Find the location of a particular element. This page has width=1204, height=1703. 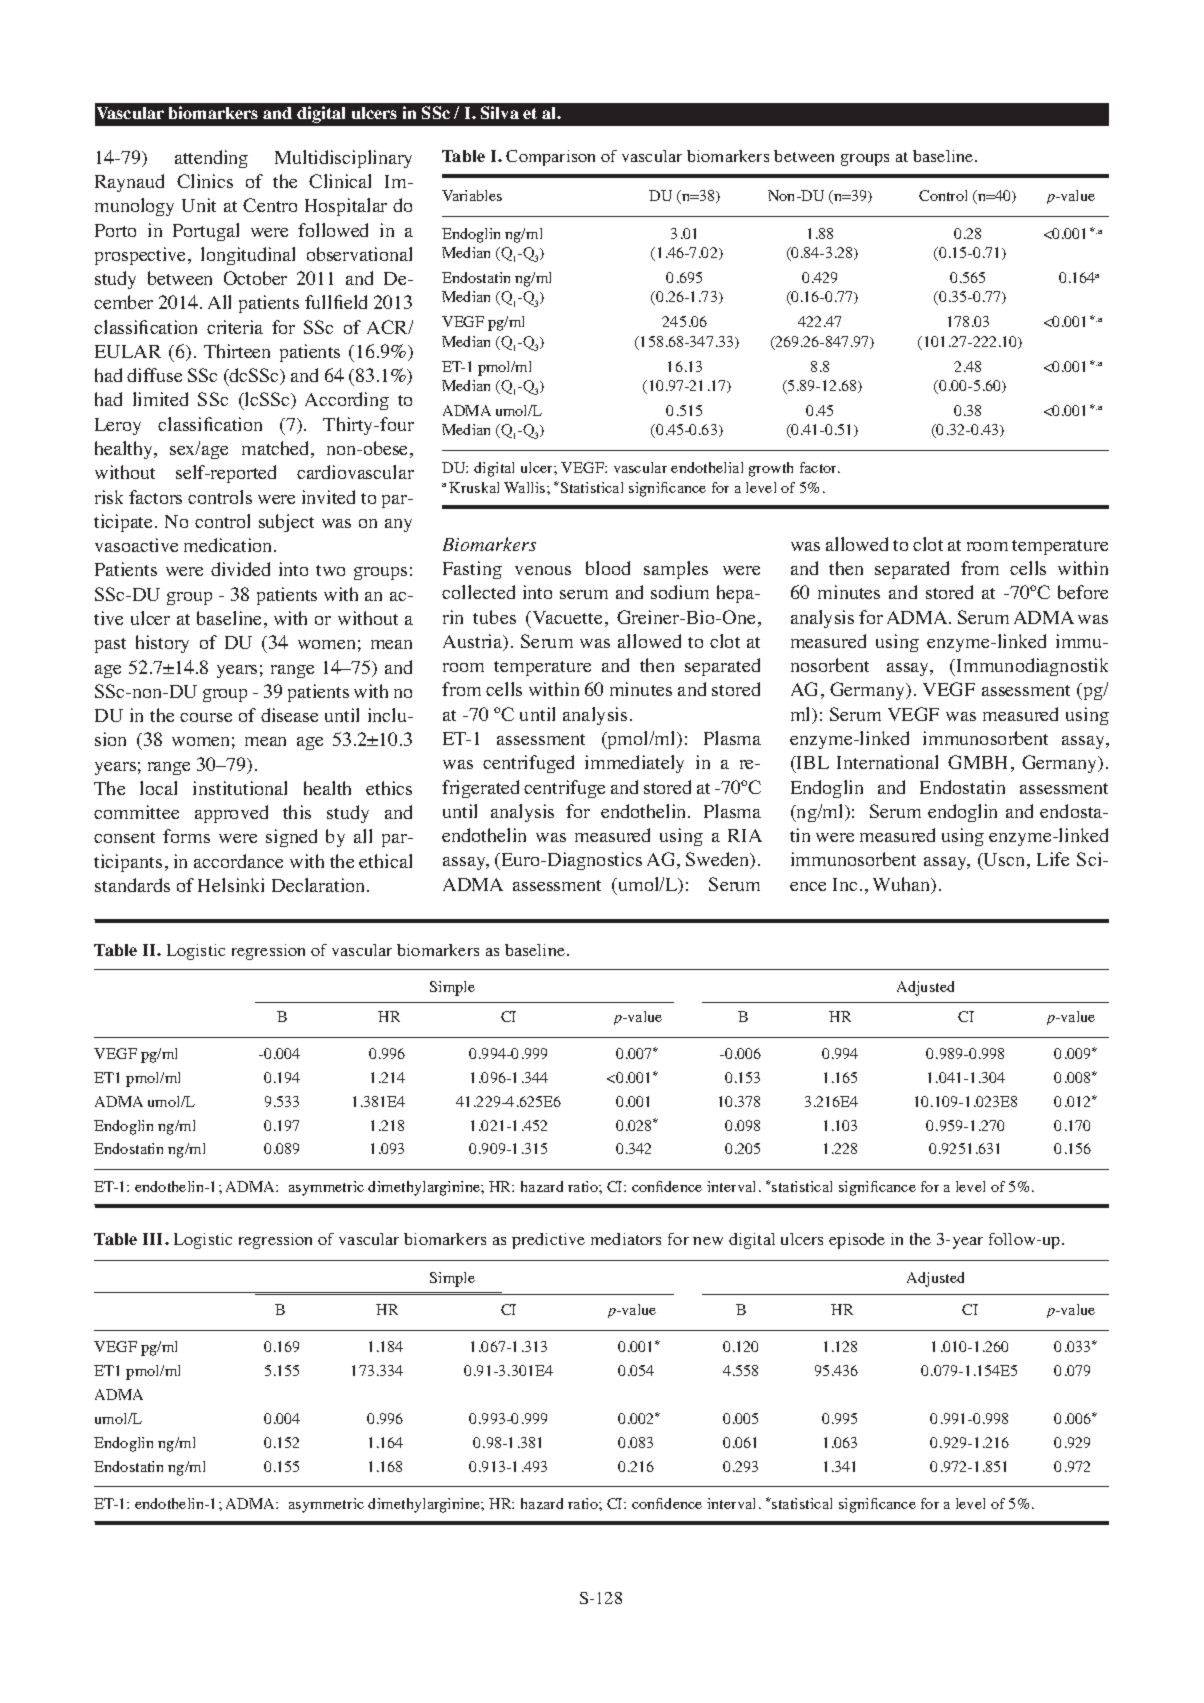

attending is located at coordinates (211, 159).
